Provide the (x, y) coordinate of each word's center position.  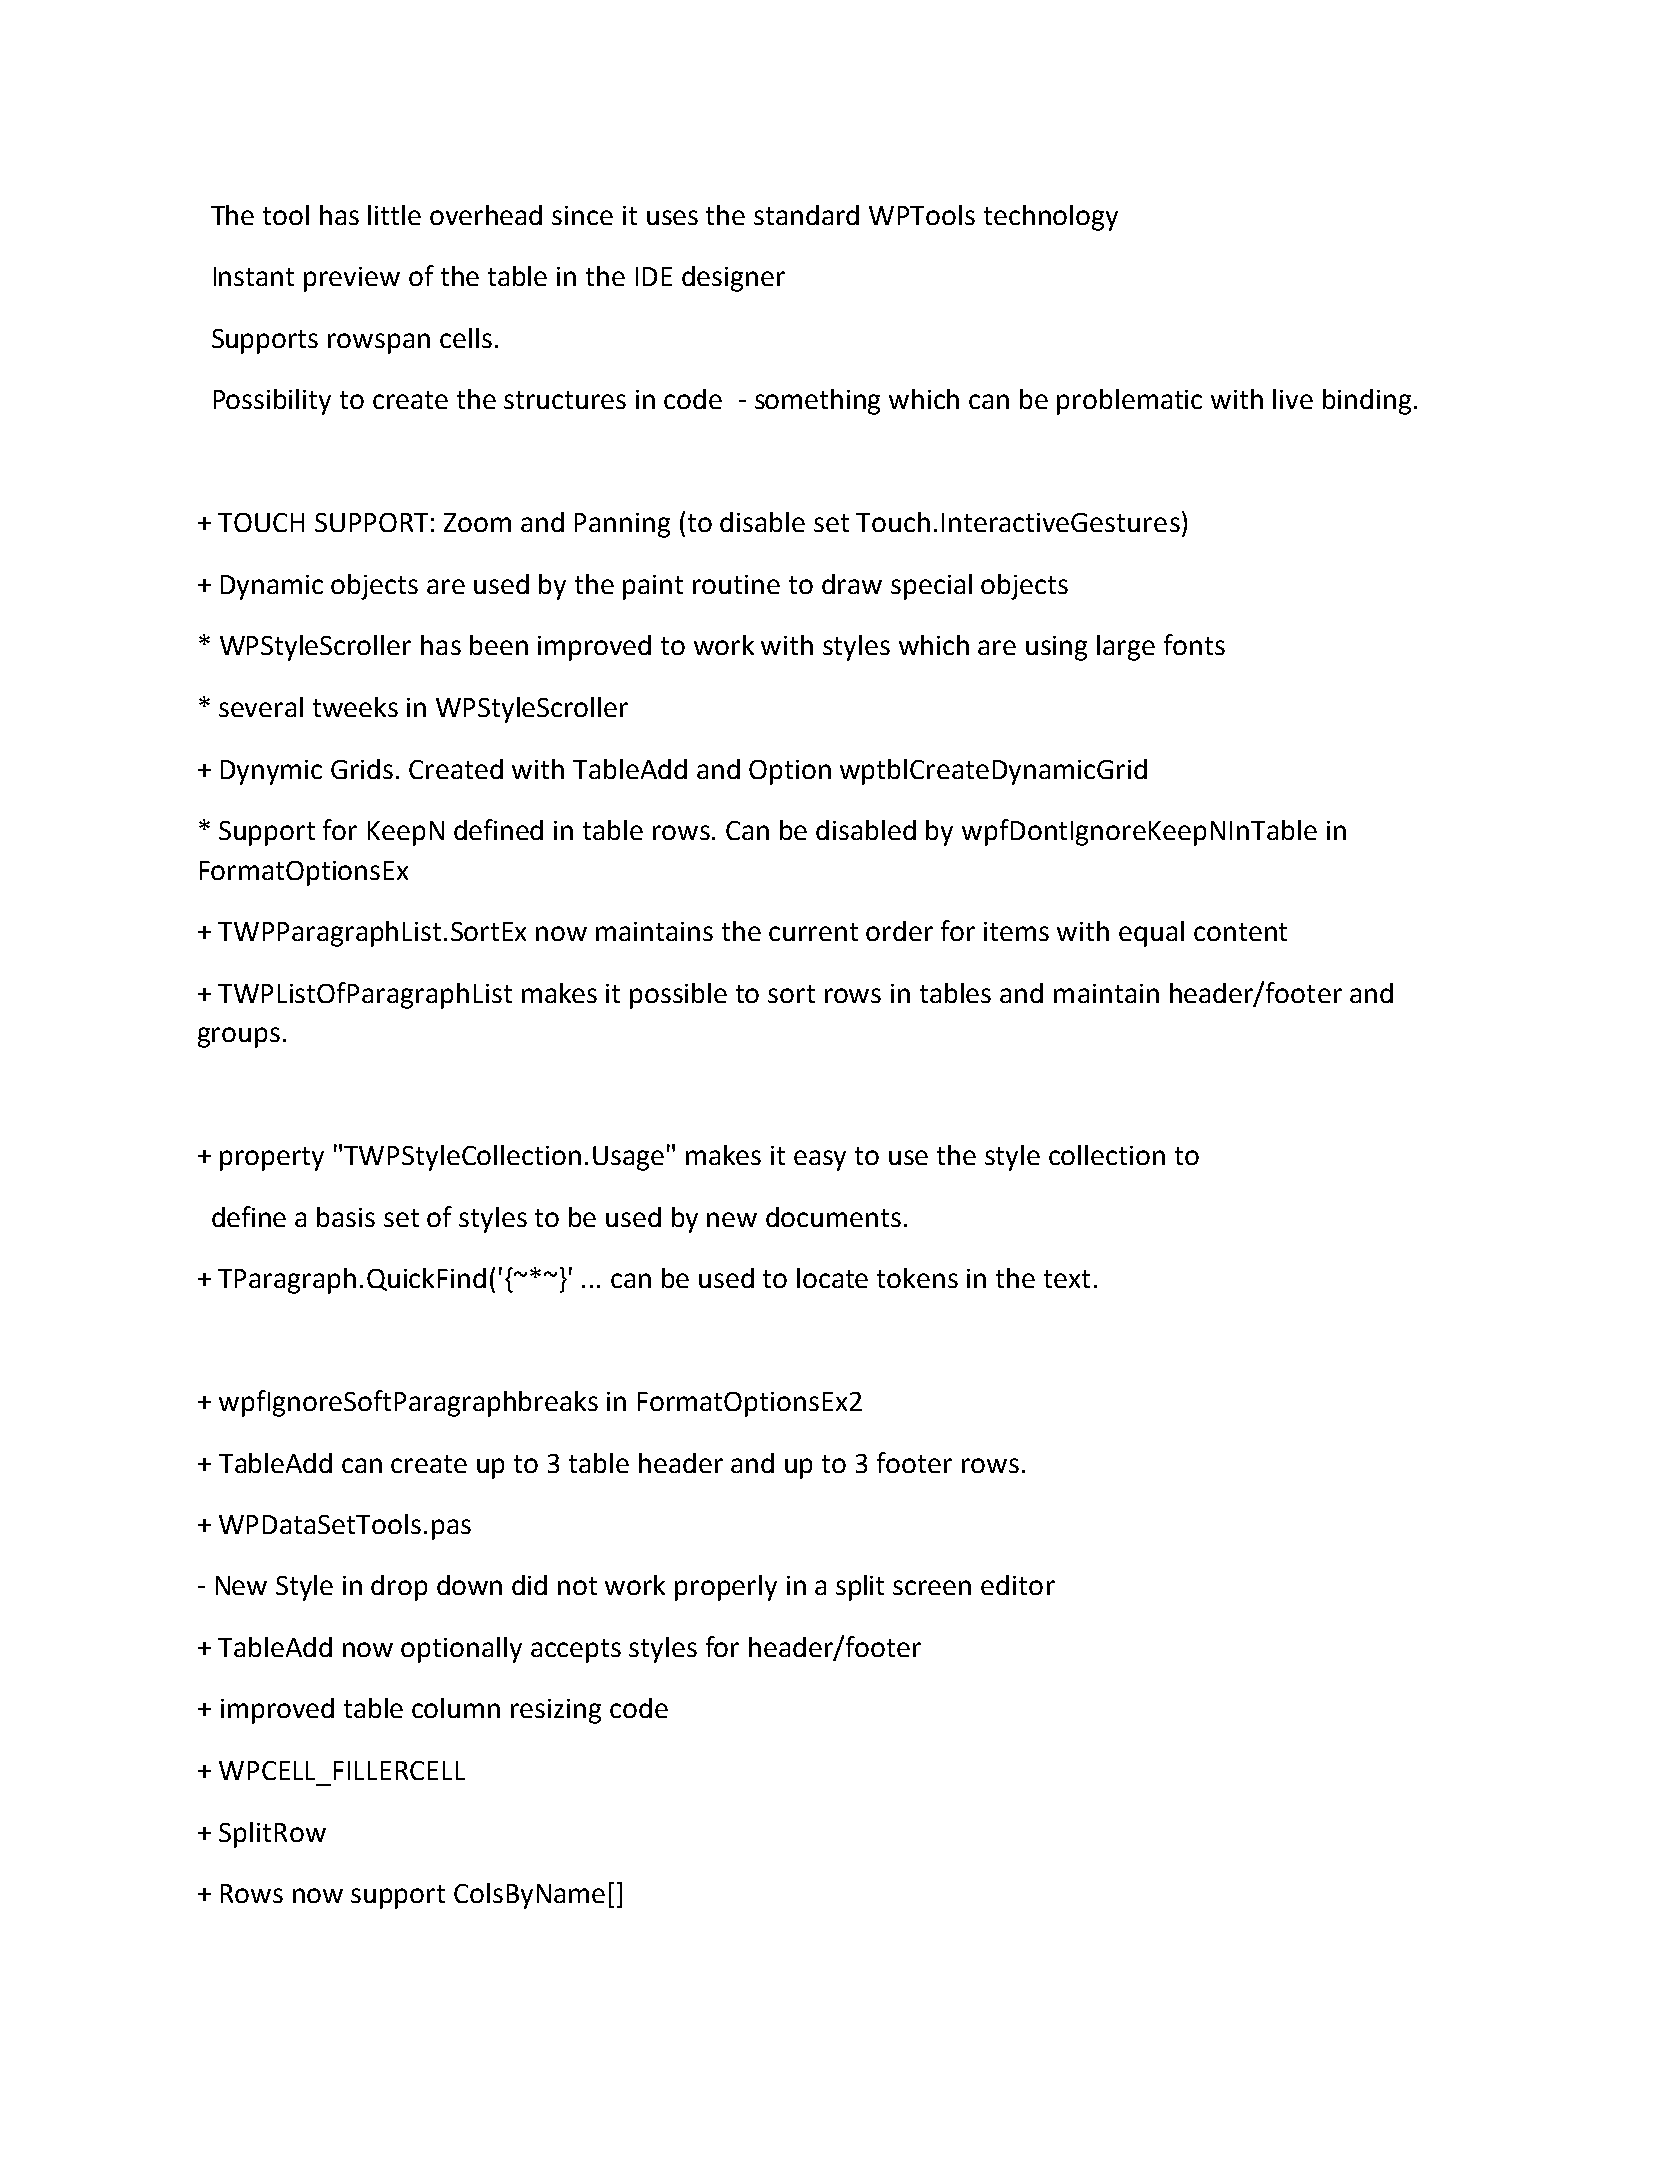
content (1240, 932)
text (1067, 1279)
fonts (1194, 644)
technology (1051, 218)
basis (346, 1217)
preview (352, 279)
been (499, 645)
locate (832, 1278)
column (456, 1708)
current (813, 932)
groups (239, 1037)
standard (806, 215)
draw (852, 584)
